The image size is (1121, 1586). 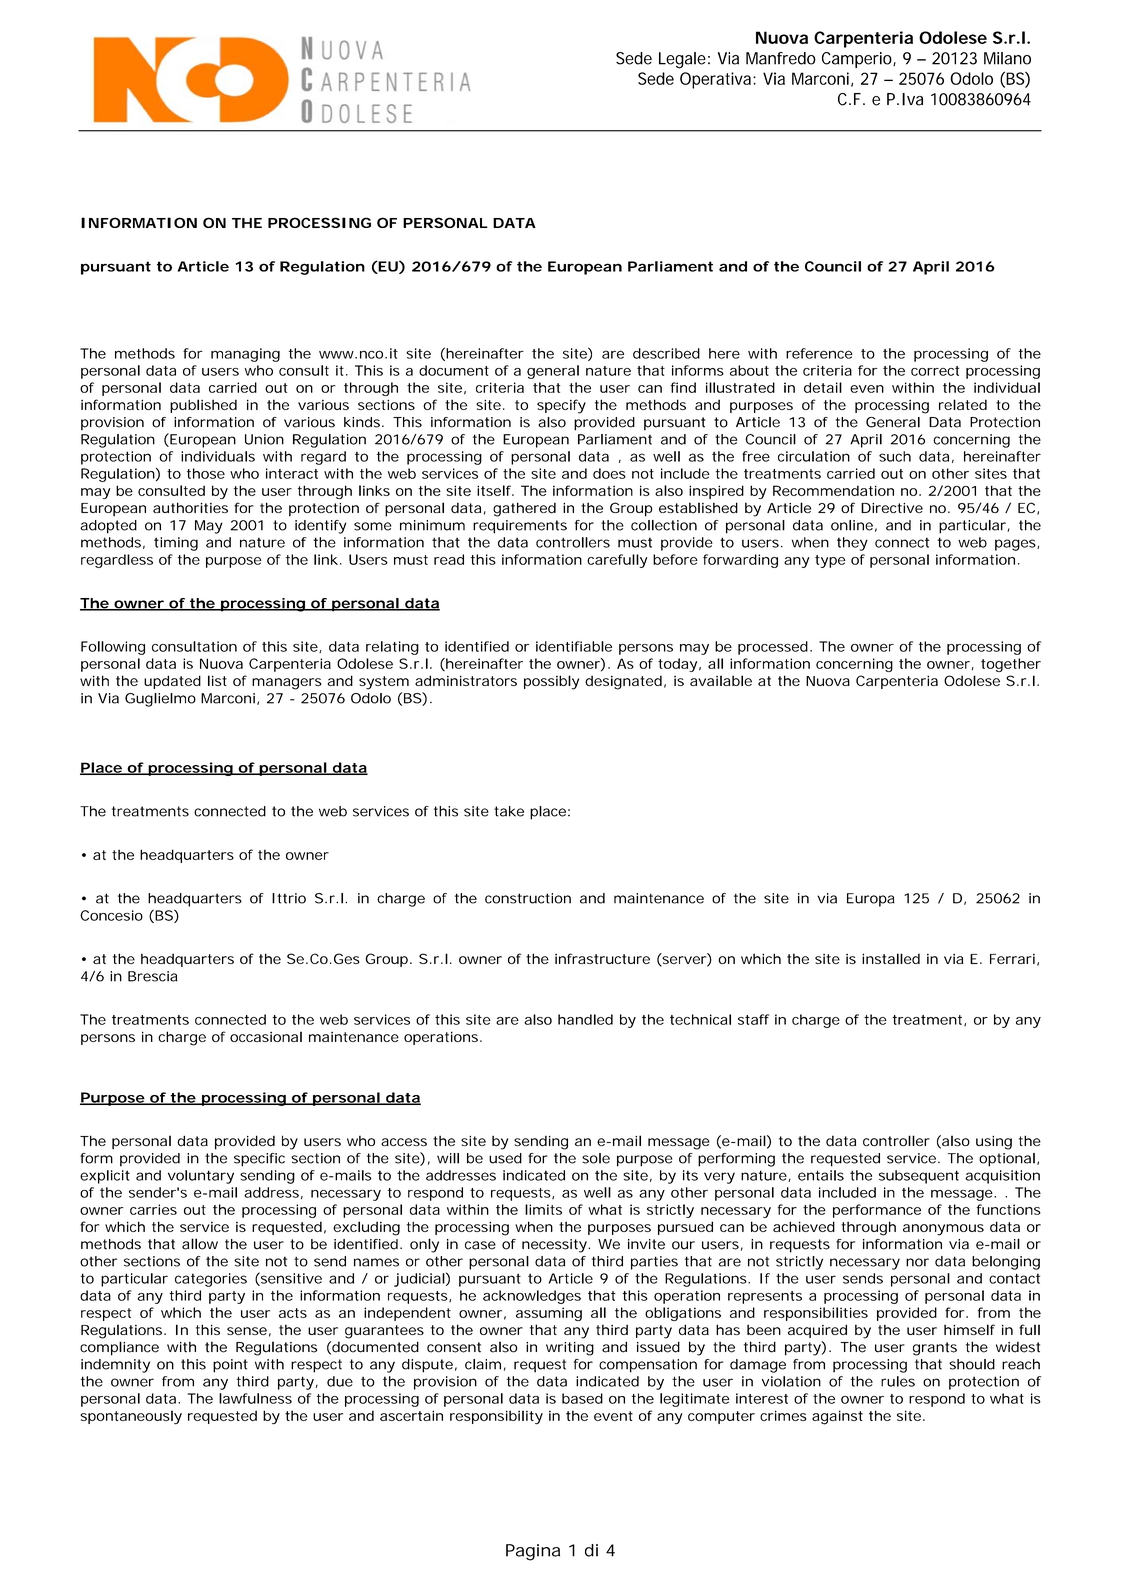 I want to click on kinds, so click(x=362, y=422).
